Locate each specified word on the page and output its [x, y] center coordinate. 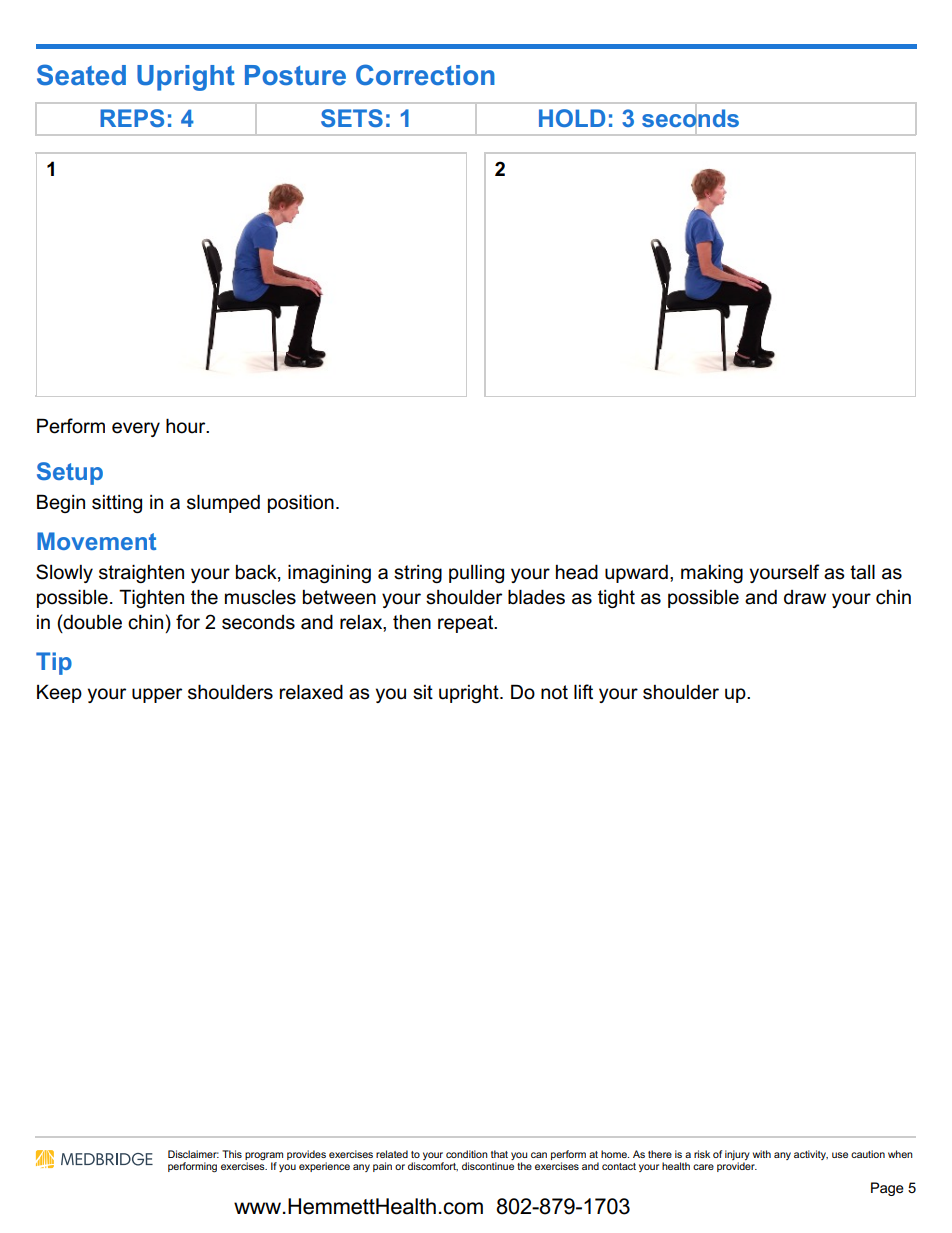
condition [467, 1154]
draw [805, 597]
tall [862, 572]
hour [187, 426]
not [554, 692]
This [232, 1154]
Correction [425, 75]
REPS [132, 118]
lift [583, 691]
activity [811, 1155]
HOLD [572, 118]
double [92, 622]
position [301, 503]
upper [157, 695]
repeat [467, 624]
